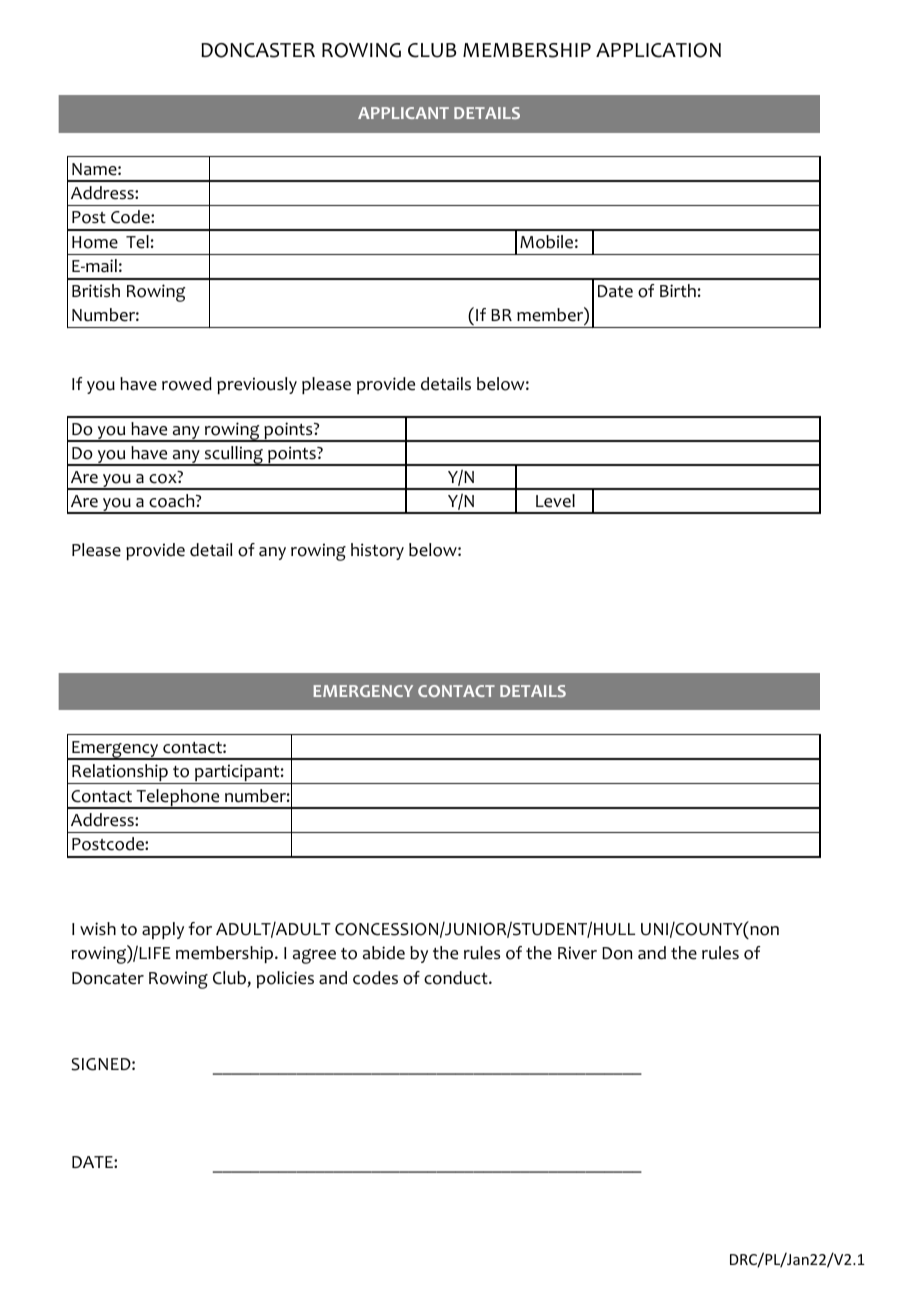  I want to click on APPLICATION, so click(658, 50).
